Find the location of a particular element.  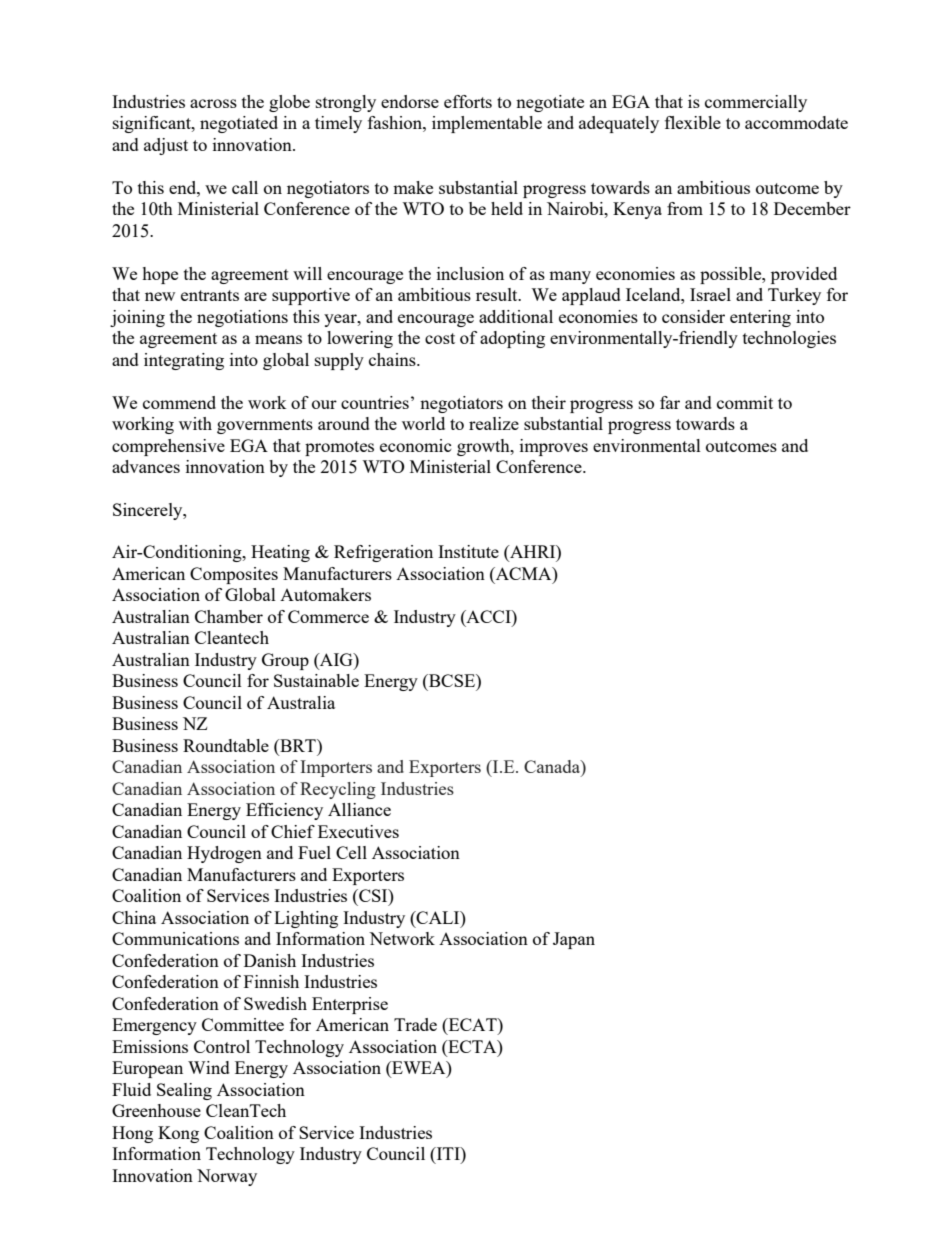

Japan is located at coordinates (574, 940).
